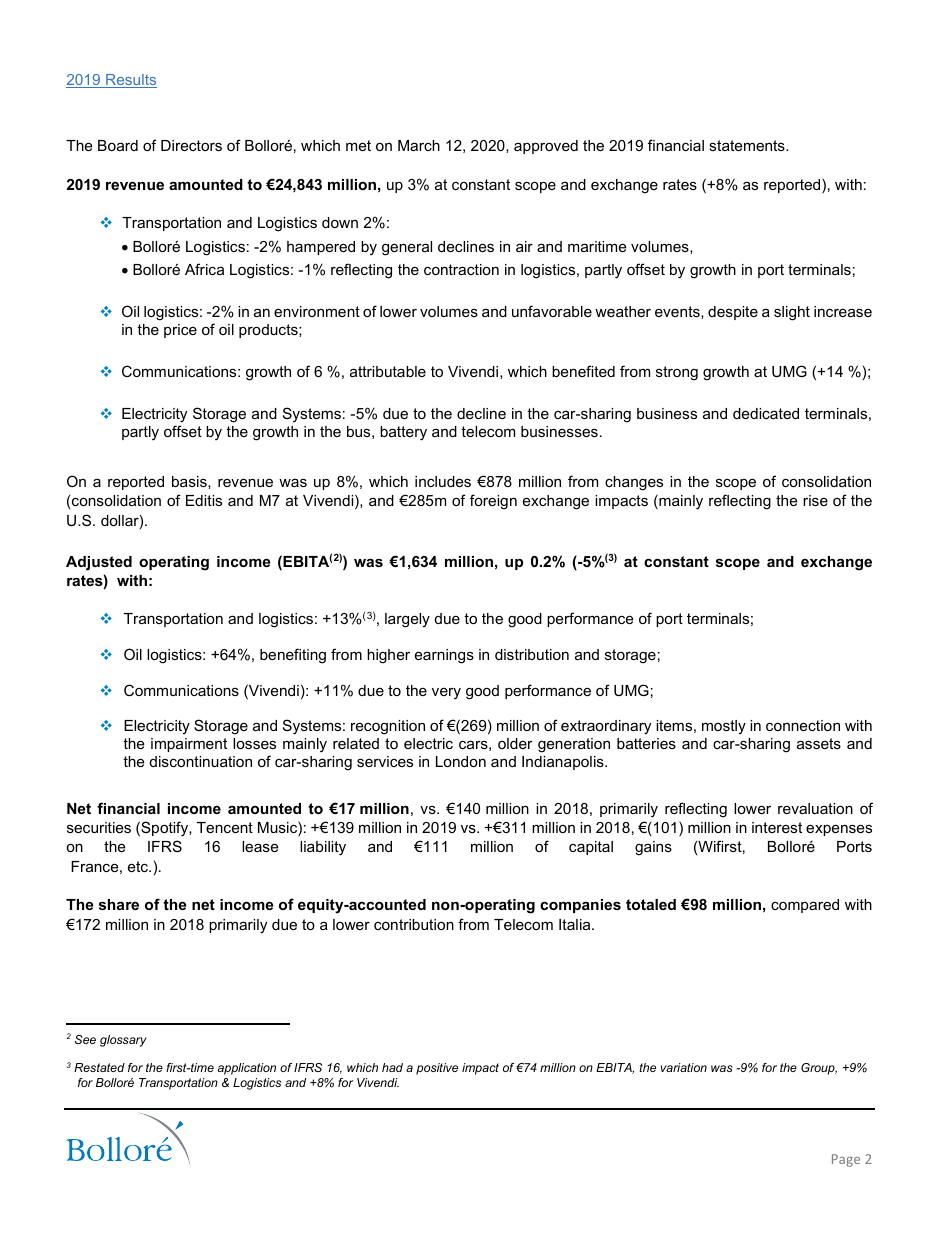  What do you see at coordinates (777, 827) in the screenshot?
I see `interest` at bounding box center [777, 827].
